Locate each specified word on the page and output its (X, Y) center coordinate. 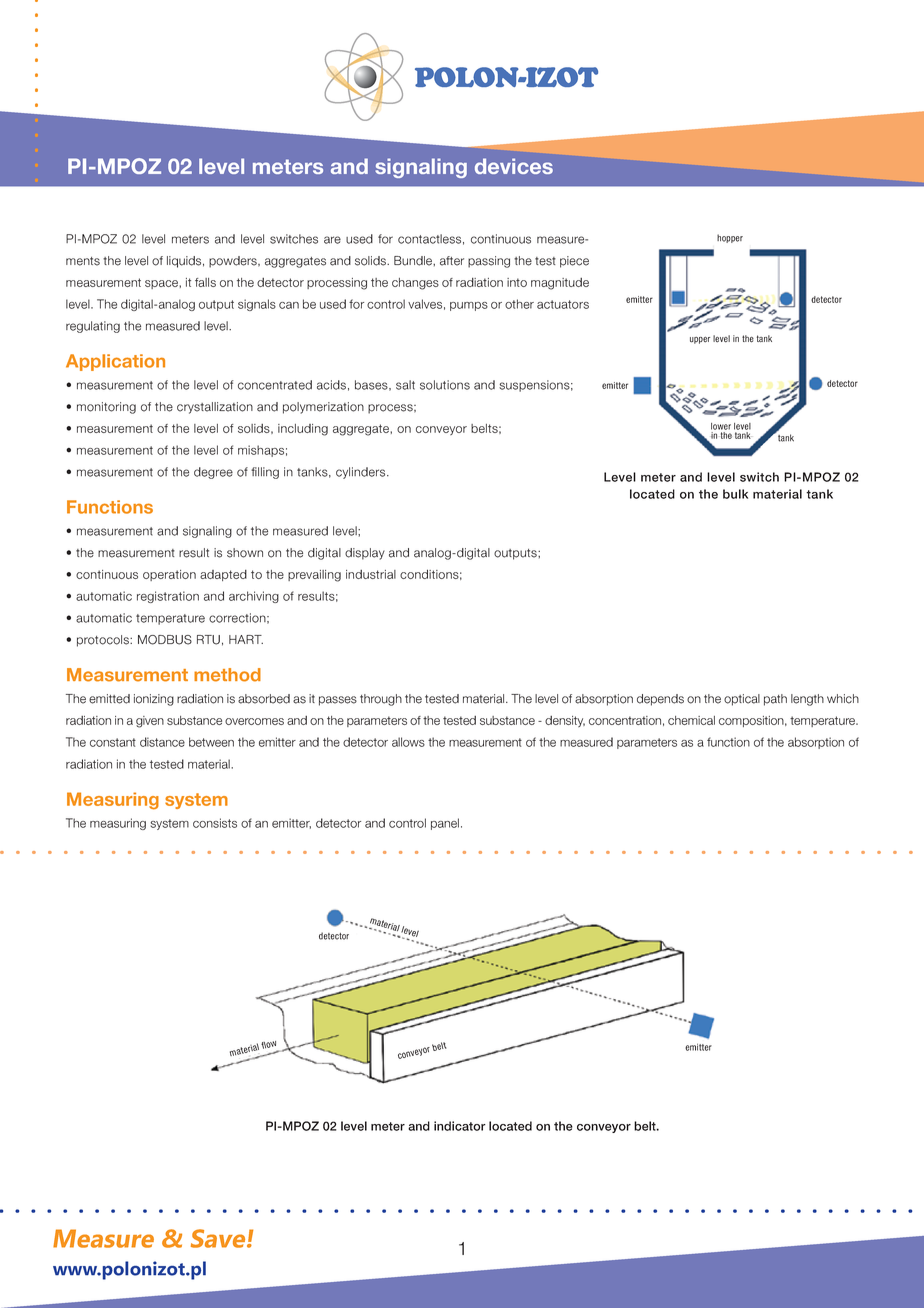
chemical (691, 720)
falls (205, 282)
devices (514, 166)
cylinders (362, 473)
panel (445, 824)
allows (408, 742)
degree (213, 473)
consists (215, 823)
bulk (735, 494)
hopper (730, 238)
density (565, 721)
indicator (460, 1126)
